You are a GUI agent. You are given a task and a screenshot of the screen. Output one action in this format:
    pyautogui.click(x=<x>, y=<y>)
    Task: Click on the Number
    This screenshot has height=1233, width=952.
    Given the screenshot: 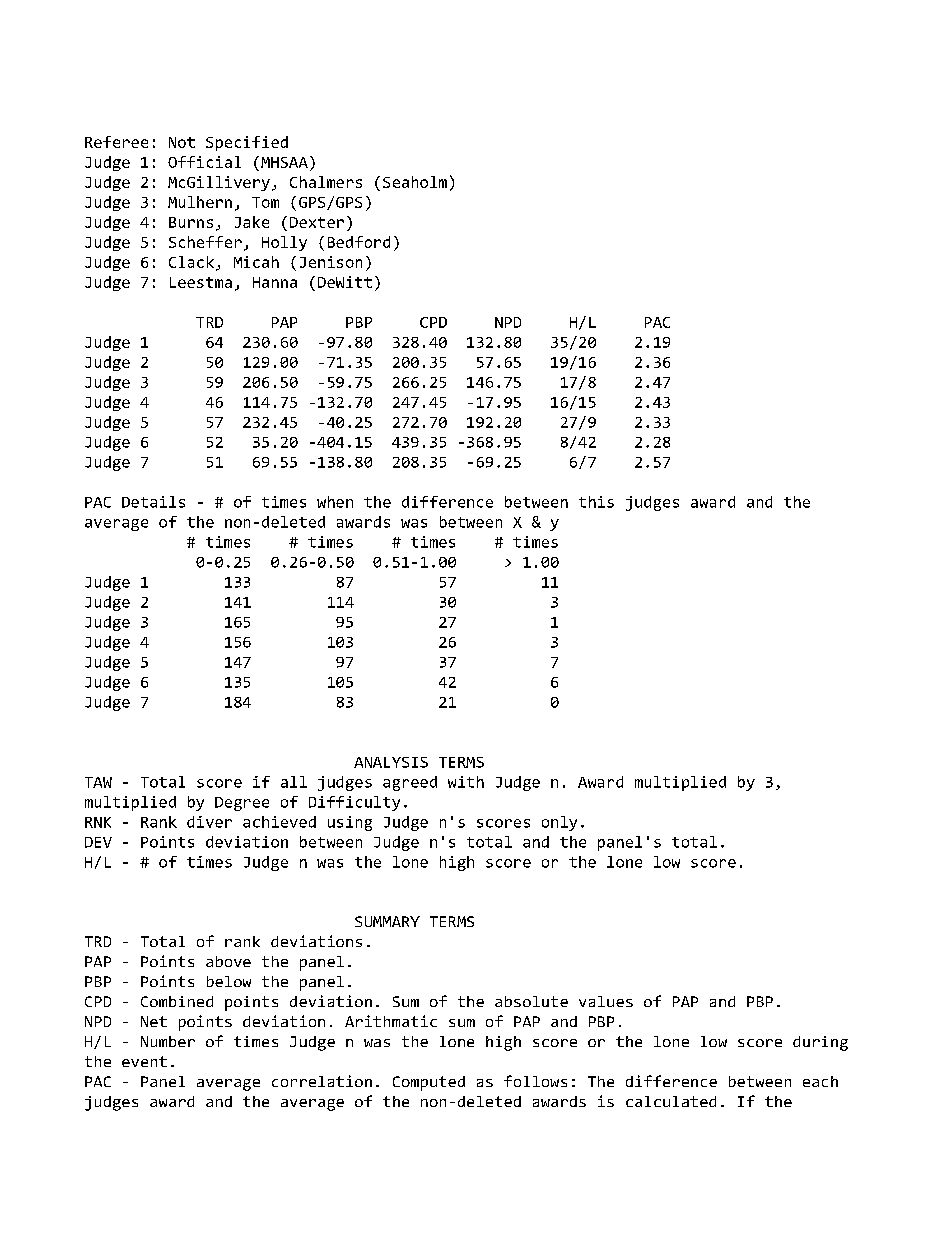 What is the action you would take?
    pyautogui.click(x=168, y=1041)
